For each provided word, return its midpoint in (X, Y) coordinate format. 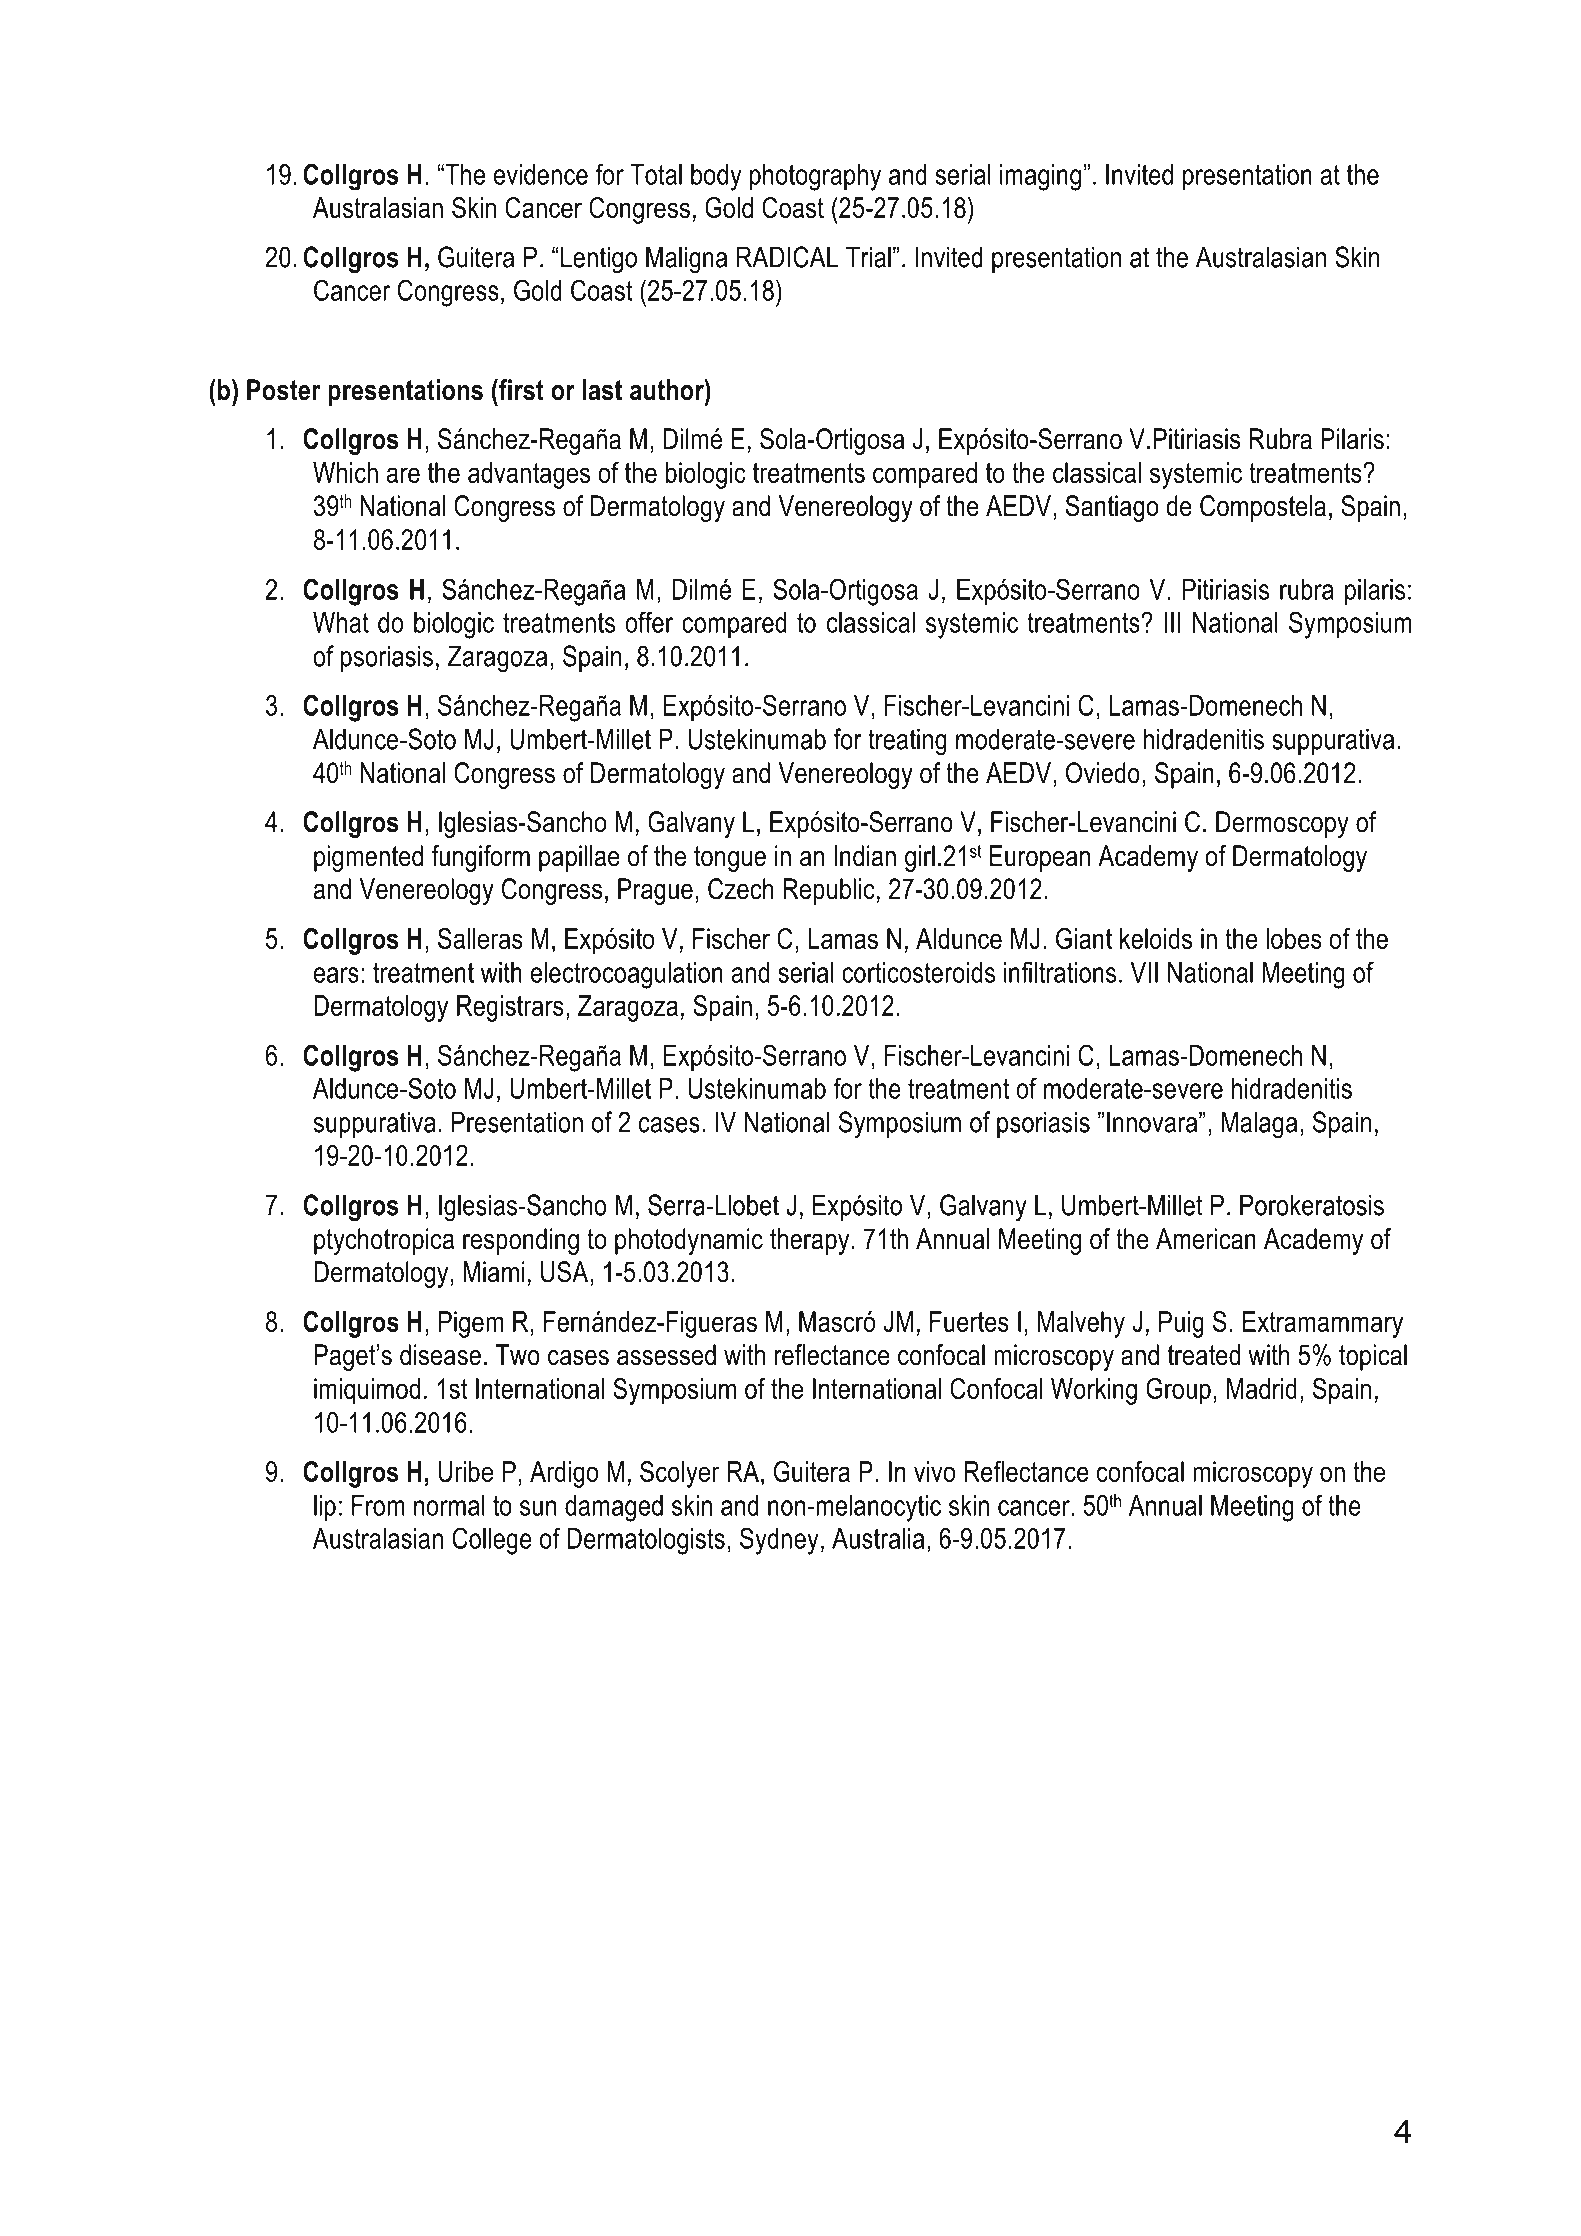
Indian (865, 856)
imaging (1040, 177)
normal (449, 1505)
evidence (541, 174)
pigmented (368, 858)
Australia (878, 1538)
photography (815, 177)
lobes (1294, 938)
